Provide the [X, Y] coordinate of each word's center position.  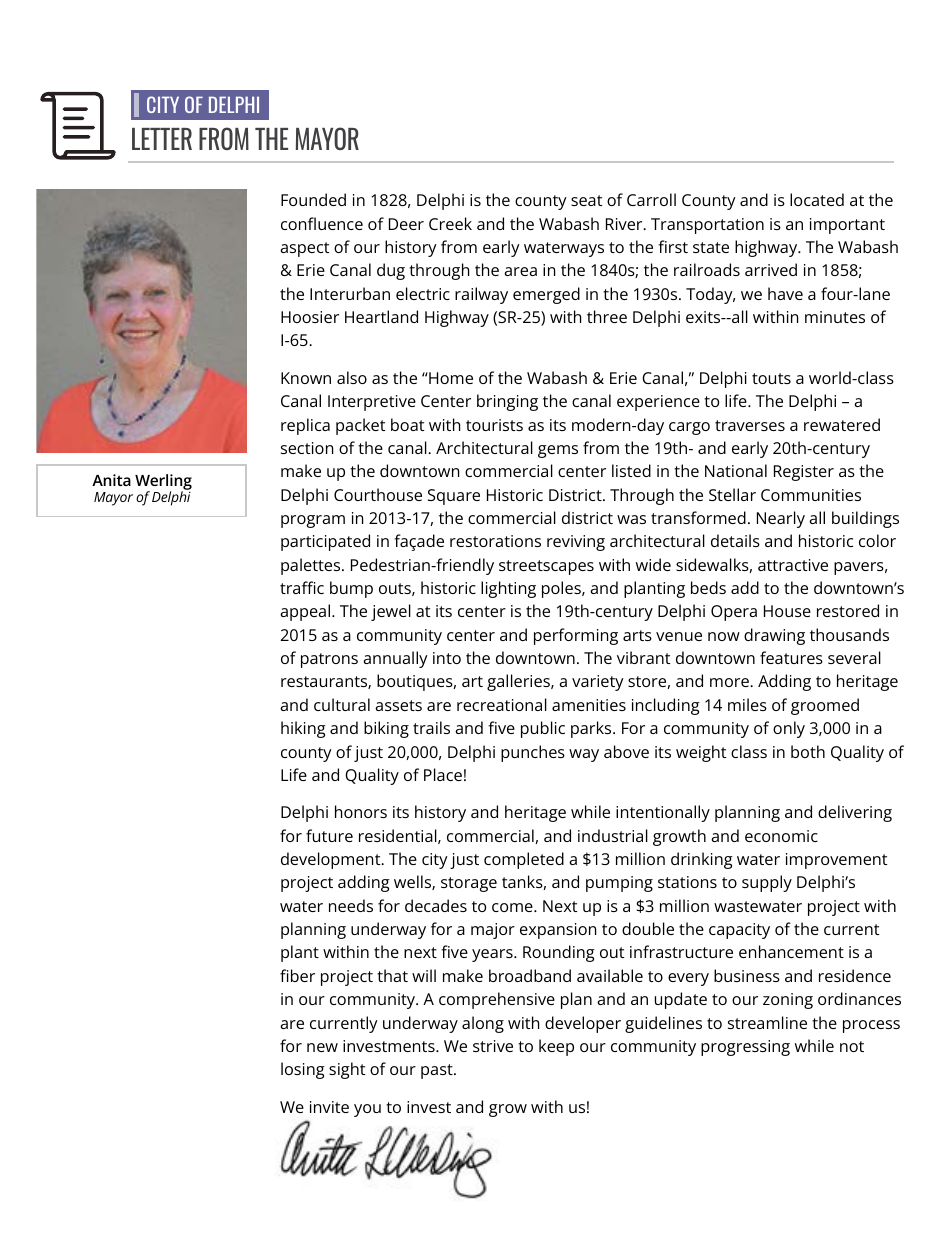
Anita [111, 480]
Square [454, 497]
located [817, 199]
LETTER [162, 139]
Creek [450, 223]
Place [443, 774]
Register [804, 473]
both [808, 751]
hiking [303, 729]
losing [303, 1070]
